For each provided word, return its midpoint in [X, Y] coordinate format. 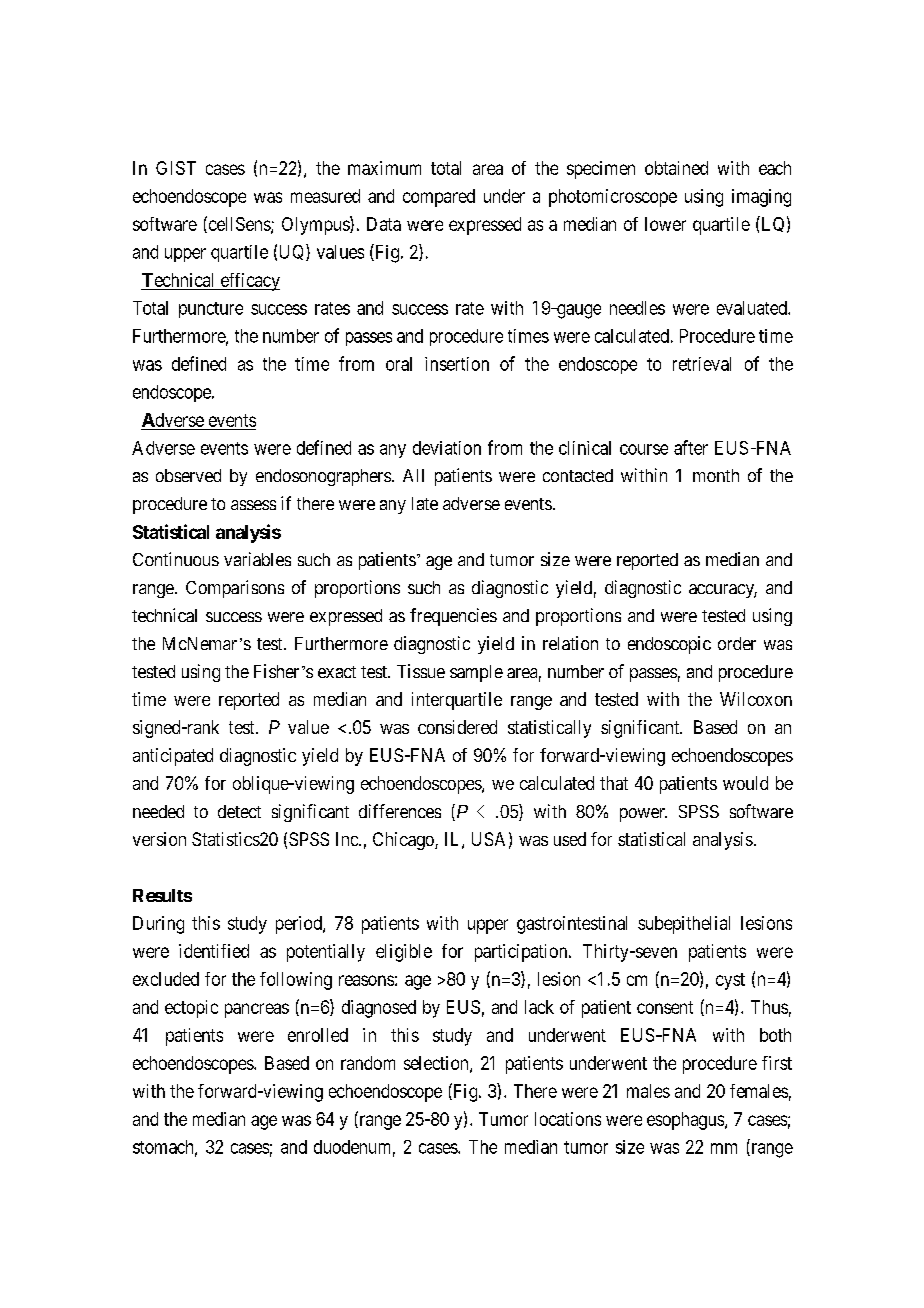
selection [437, 1064]
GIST [176, 168]
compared [439, 198]
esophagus [685, 1121]
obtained [676, 168]
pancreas [257, 1010]
